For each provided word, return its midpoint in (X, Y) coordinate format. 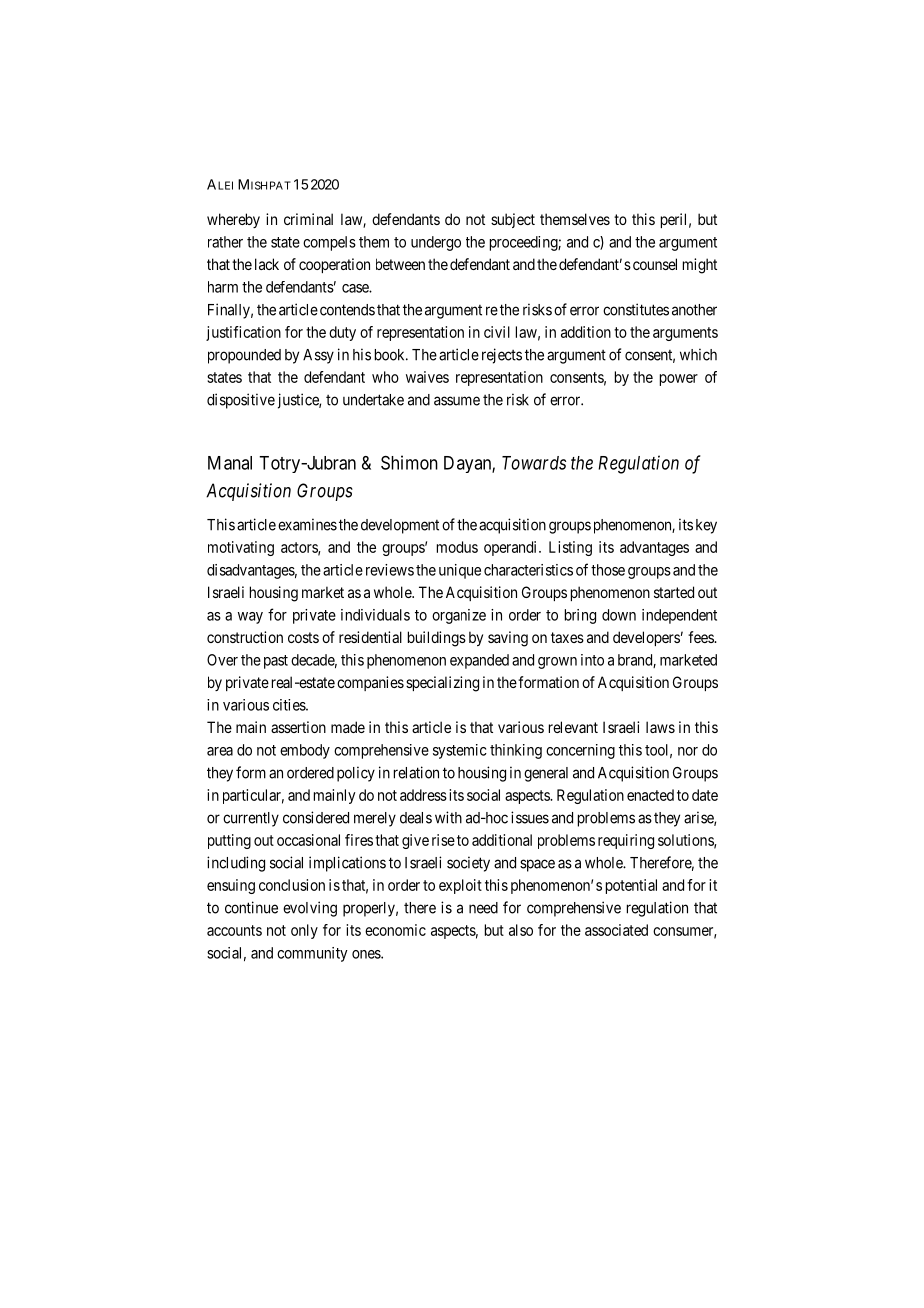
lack (267, 264)
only (304, 931)
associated (616, 930)
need (483, 908)
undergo (436, 243)
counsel (655, 264)
